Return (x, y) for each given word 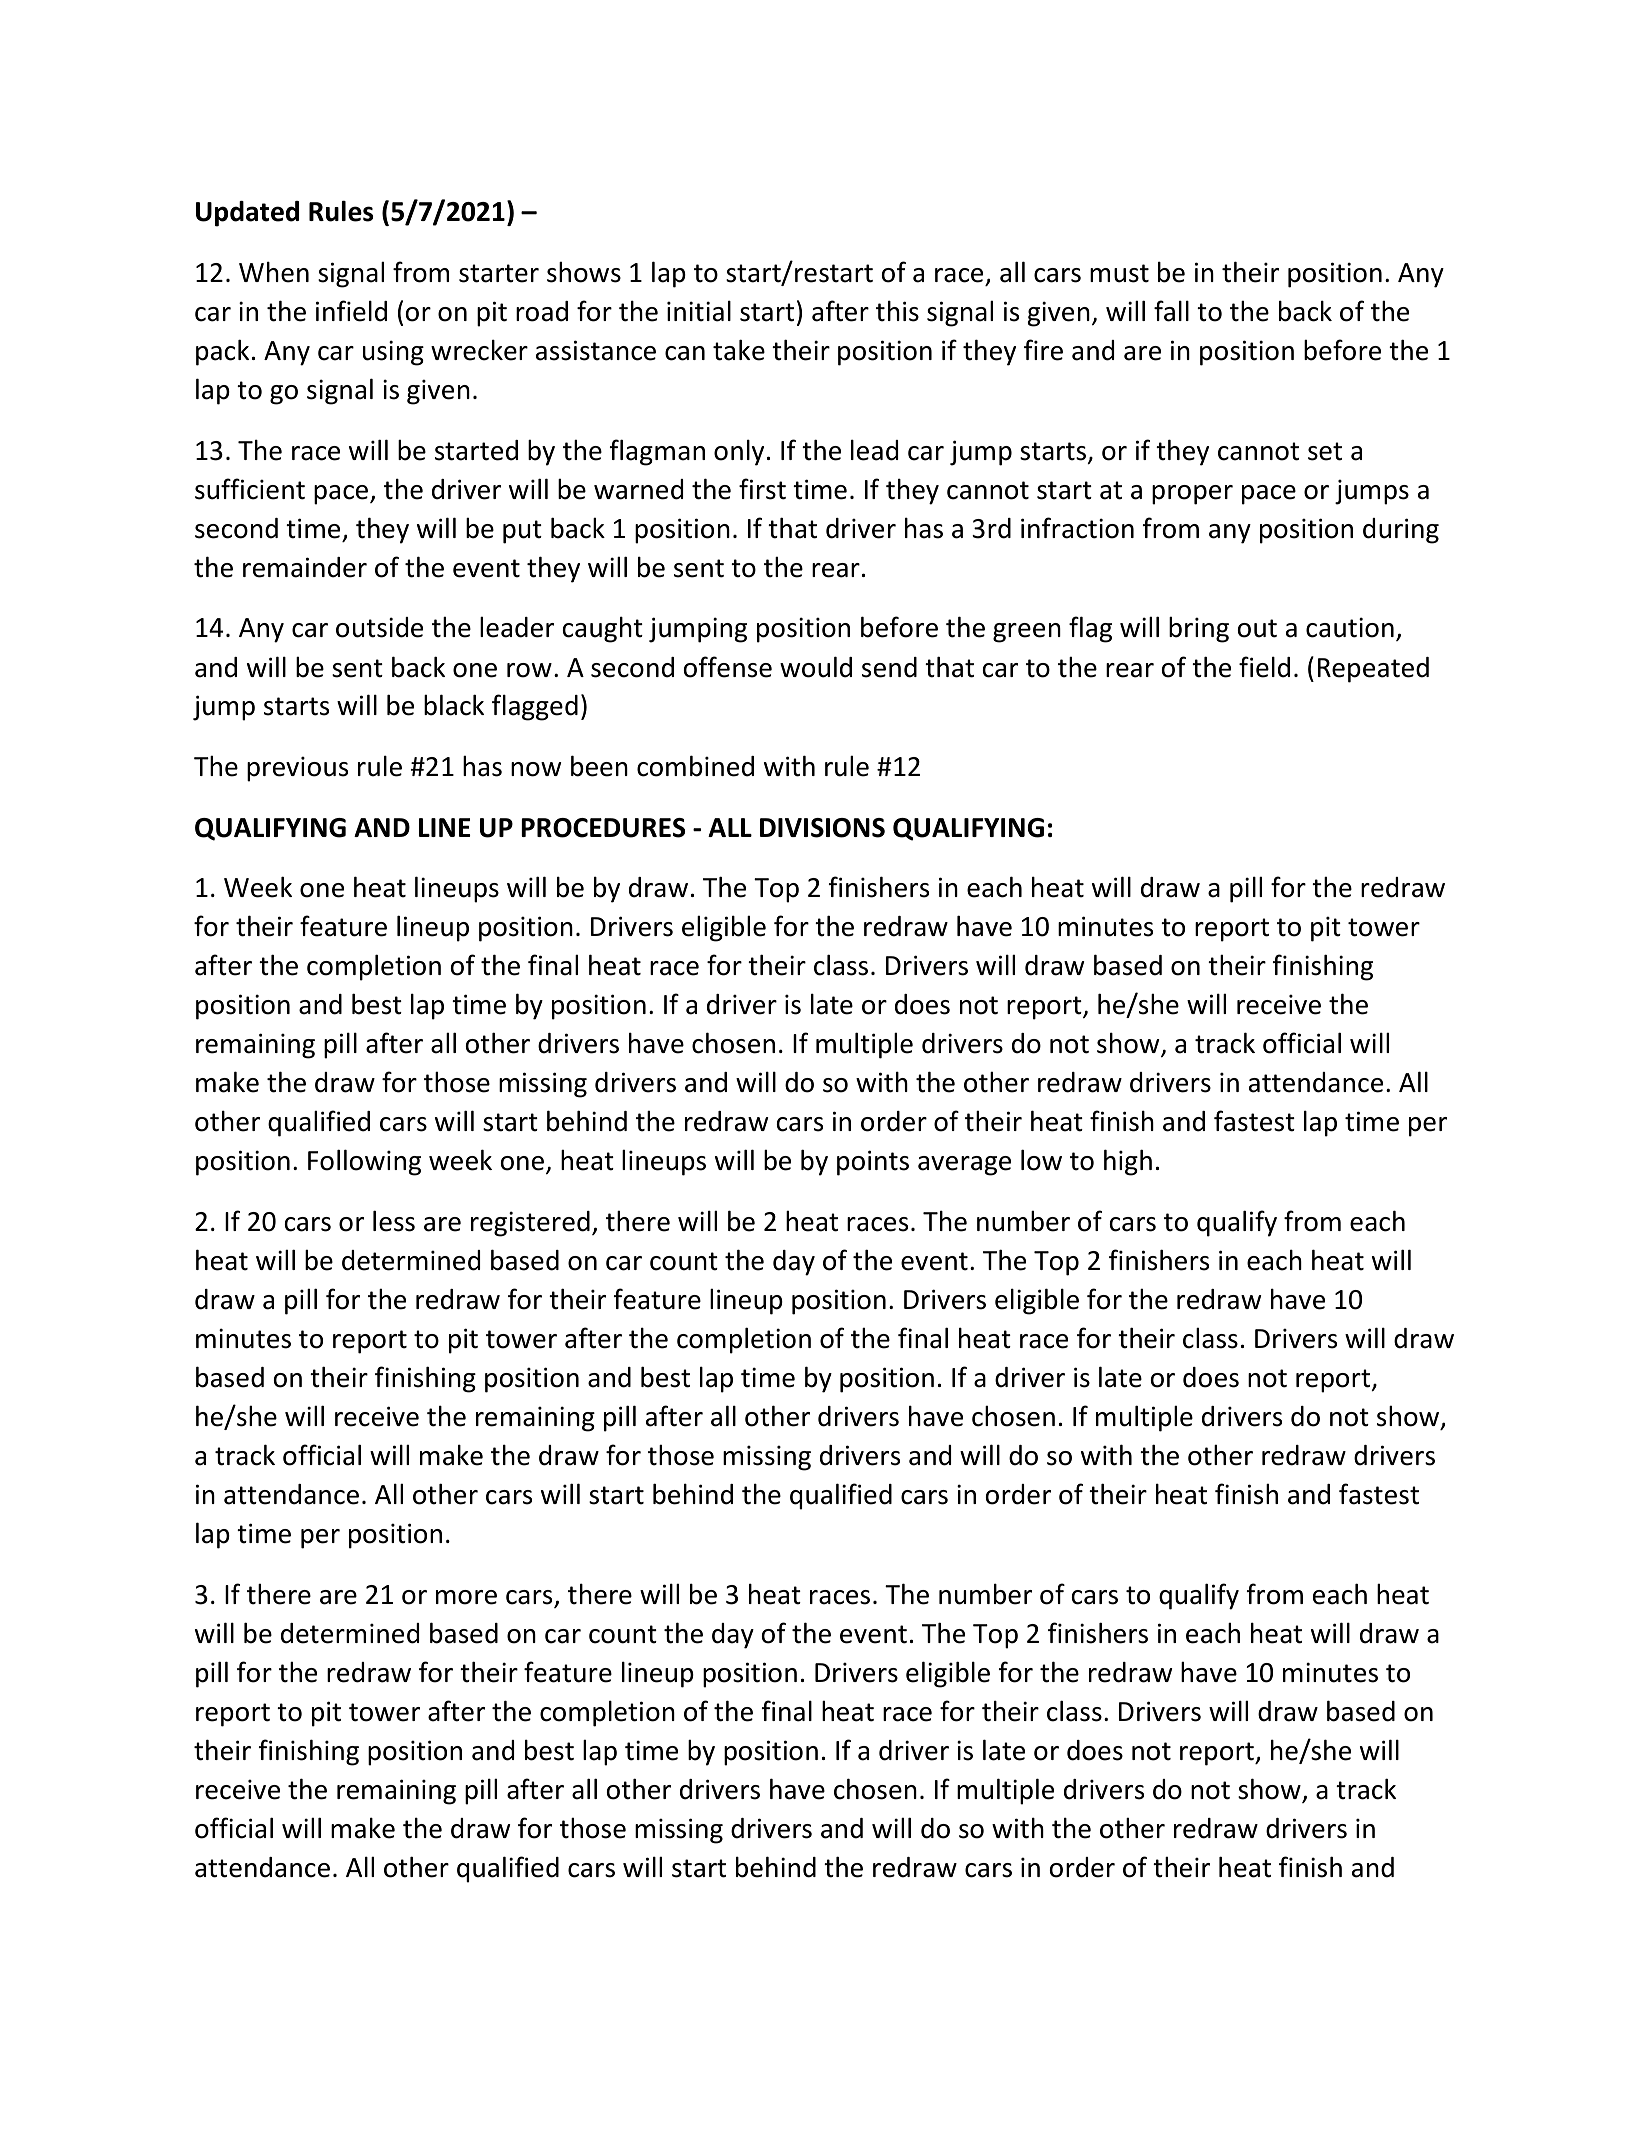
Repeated (1373, 670)
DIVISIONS (822, 828)
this (897, 311)
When (274, 272)
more (466, 1597)
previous (297, 769)
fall (1171, 311)
